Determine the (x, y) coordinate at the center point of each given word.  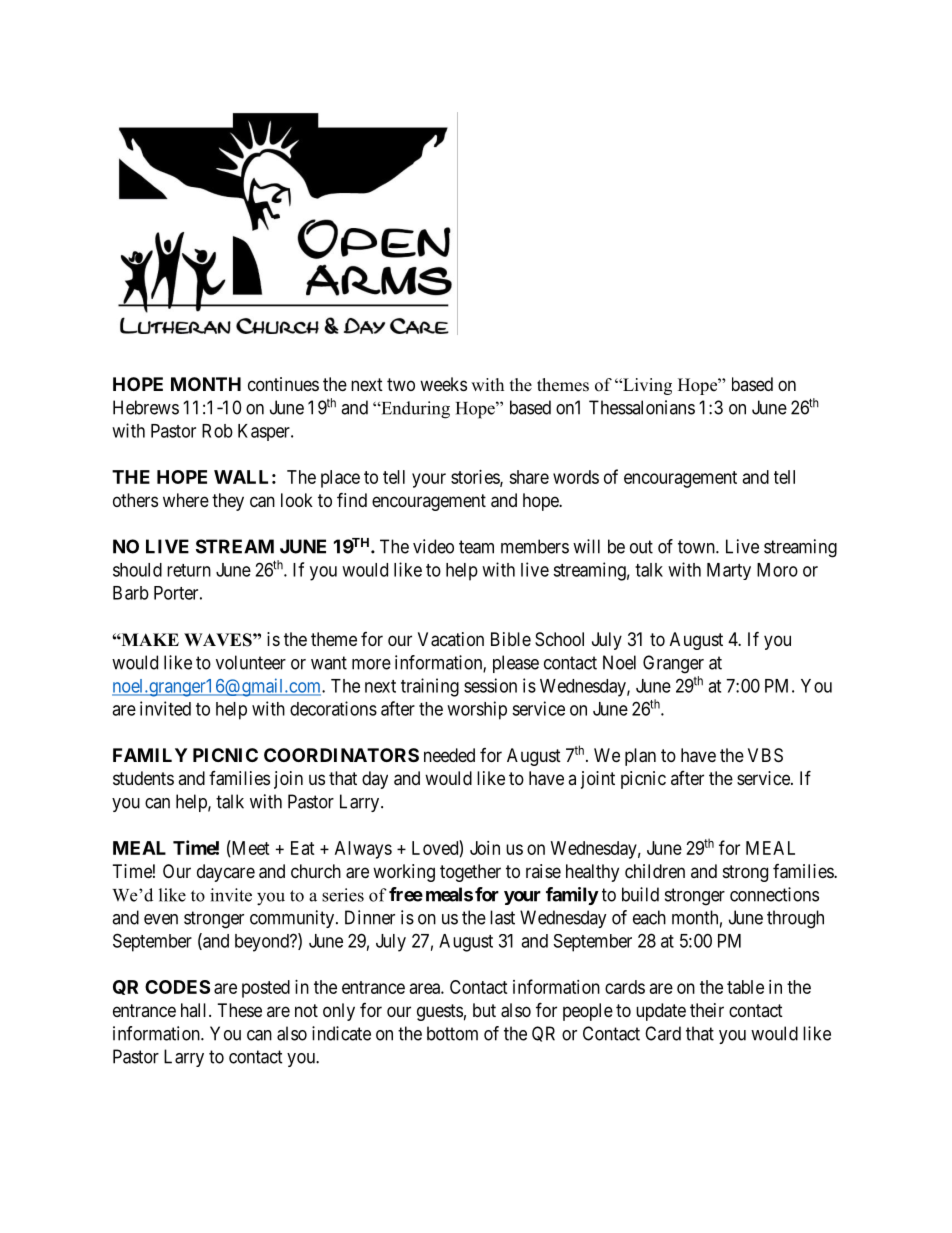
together (470, 873)
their (707, 1010)
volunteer (251, 662)
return (189, 570)
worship (477, 710)
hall (195, 1010)
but (484, 1010)
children (655, 871)
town (697, 547)
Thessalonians (642, 407)
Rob (217, 431)
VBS (765, 755)
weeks (443, 384)
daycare (226, 873)
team (476, 547)
